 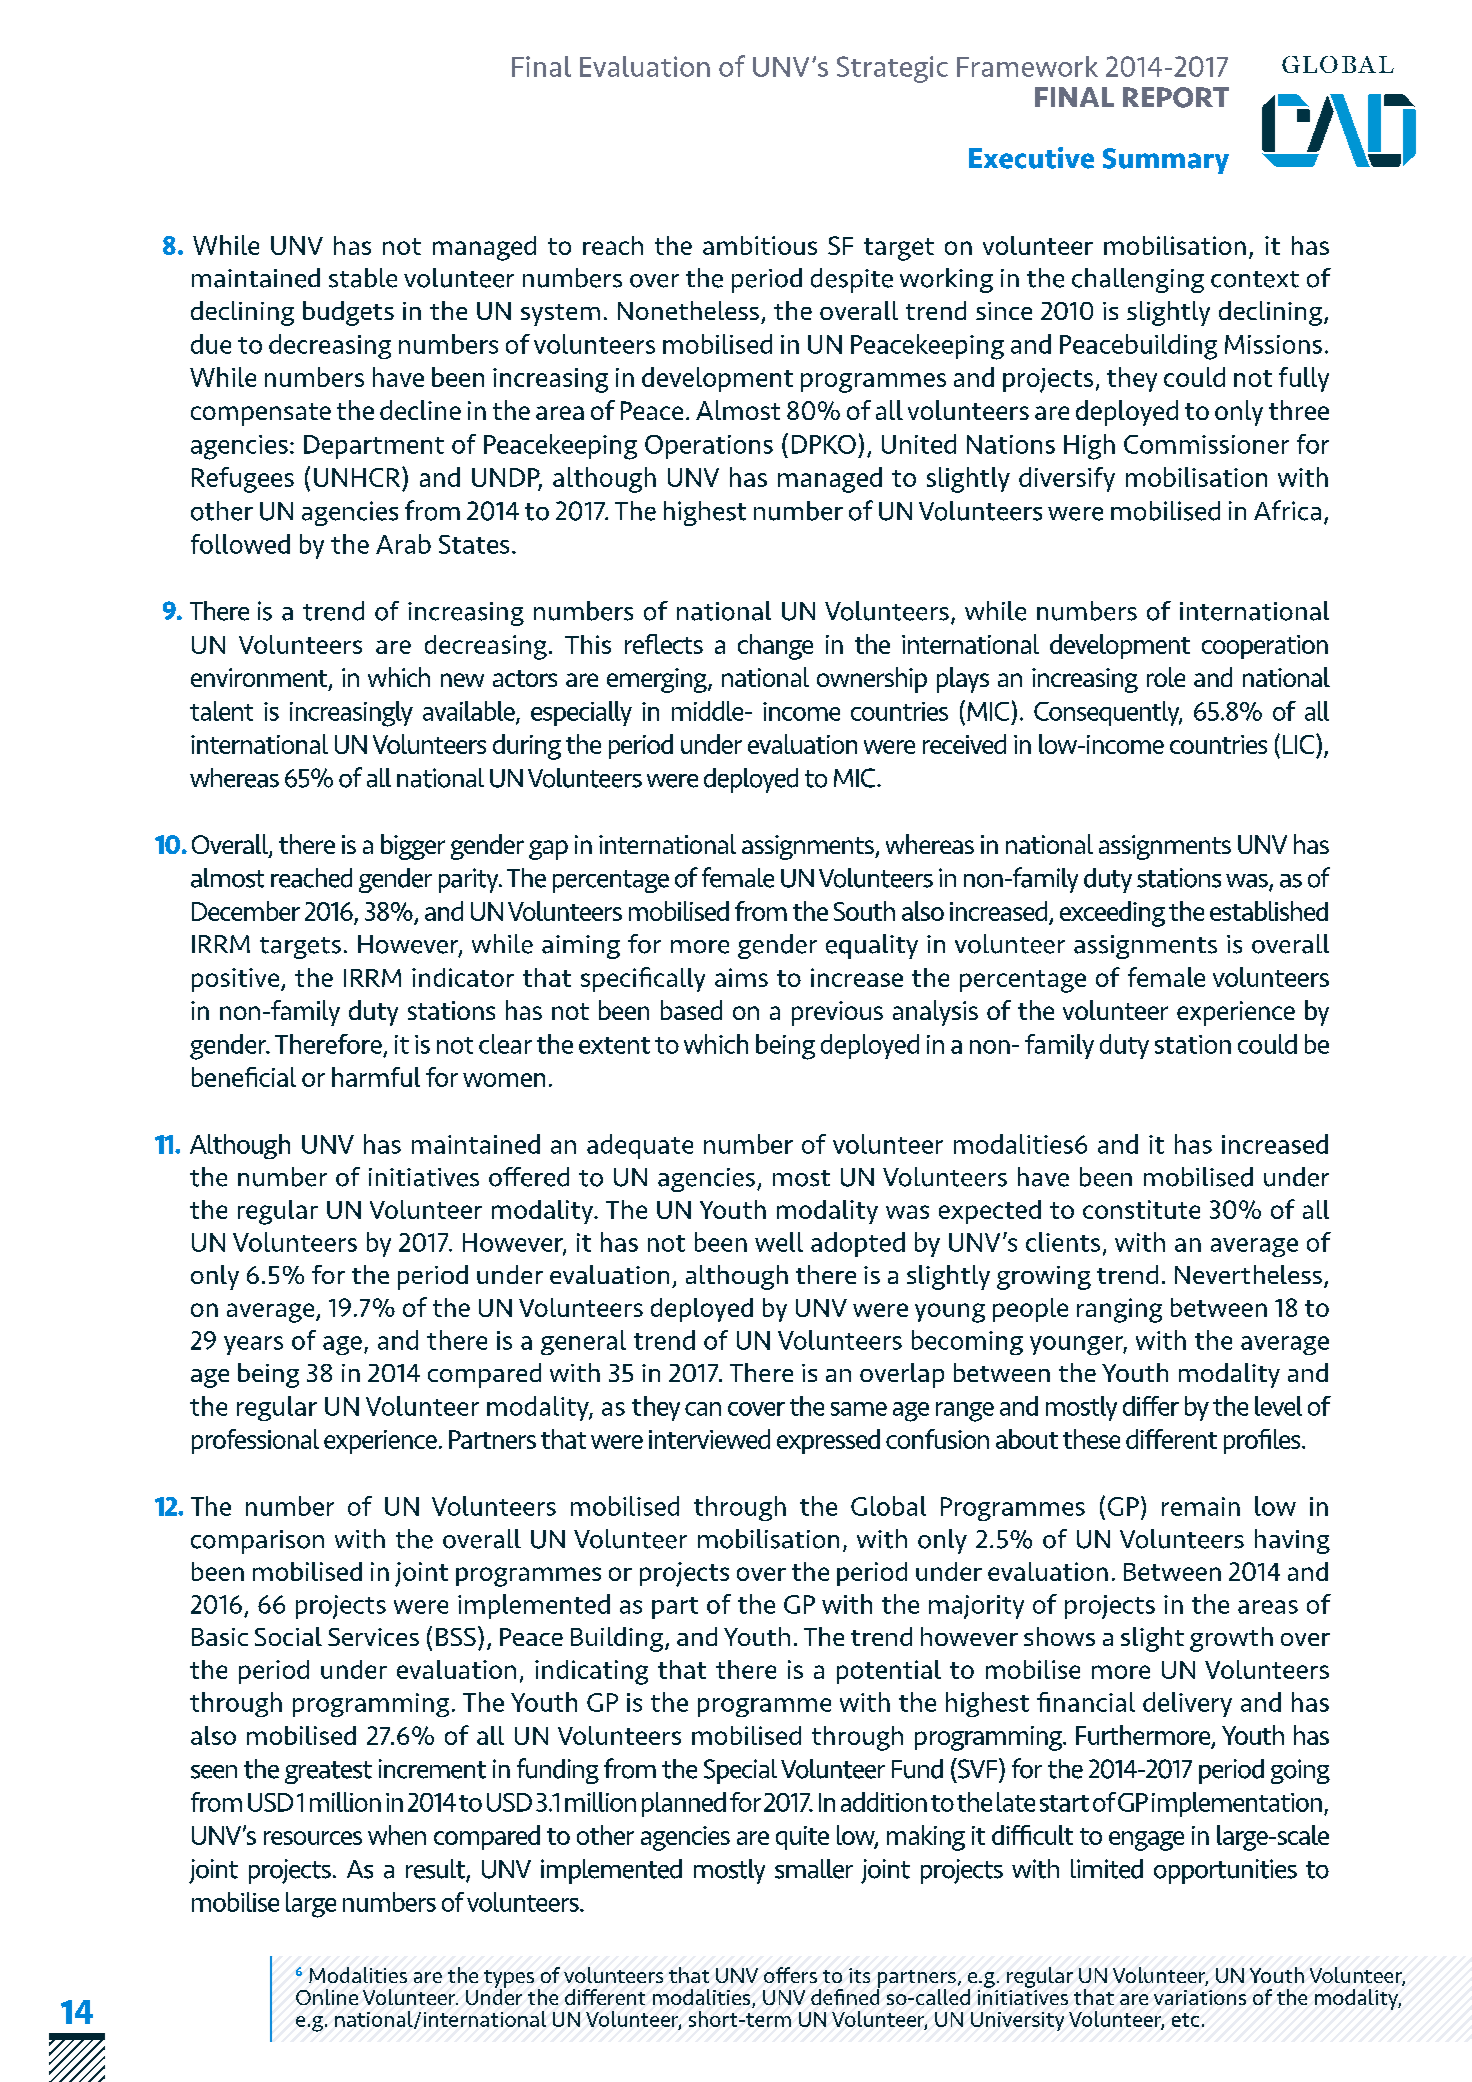 I want to click on offers, so click(x=790, y=1975).
